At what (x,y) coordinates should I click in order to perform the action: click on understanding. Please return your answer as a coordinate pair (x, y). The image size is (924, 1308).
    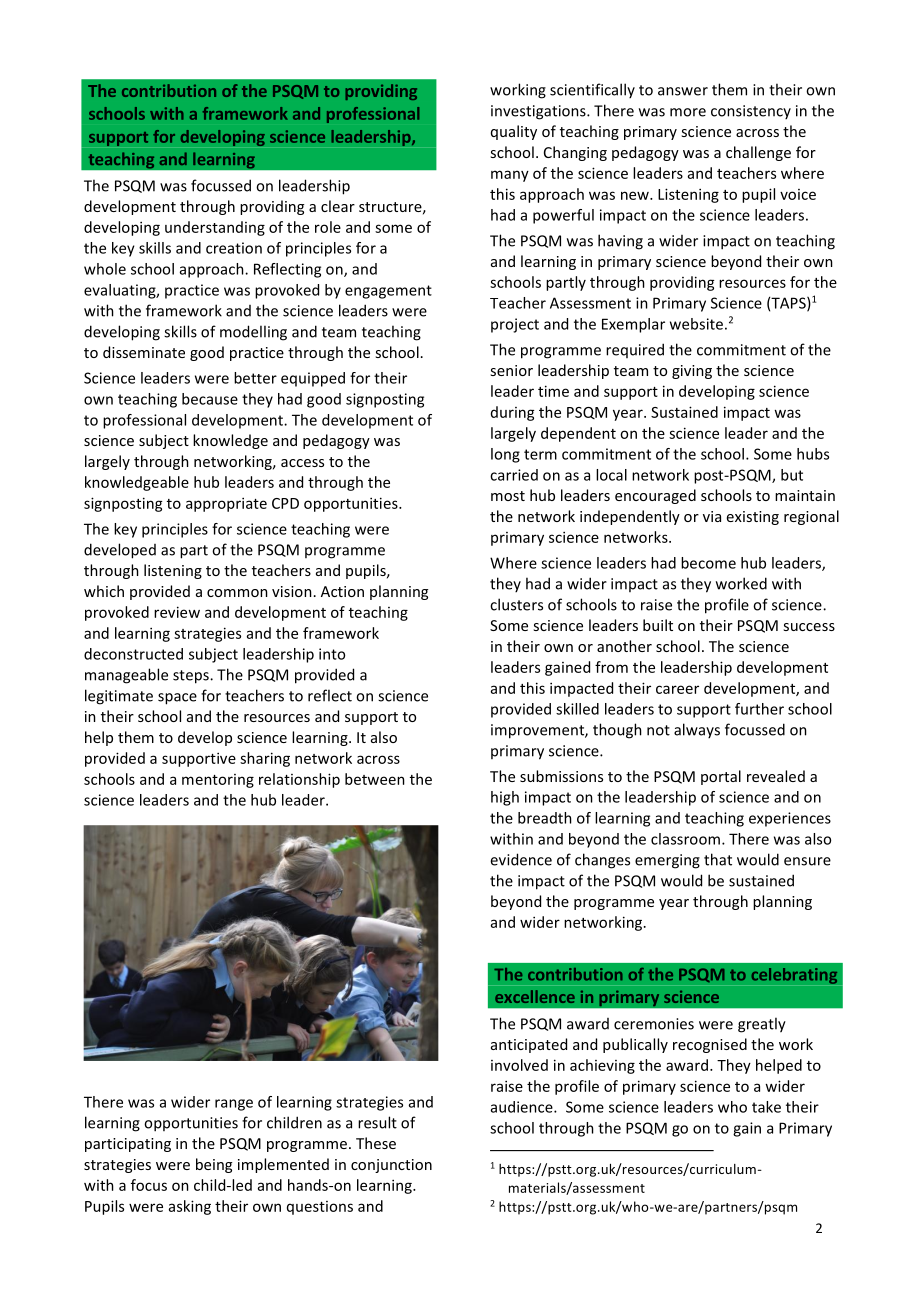
    Looking at the image, I should click on (215, 228).
